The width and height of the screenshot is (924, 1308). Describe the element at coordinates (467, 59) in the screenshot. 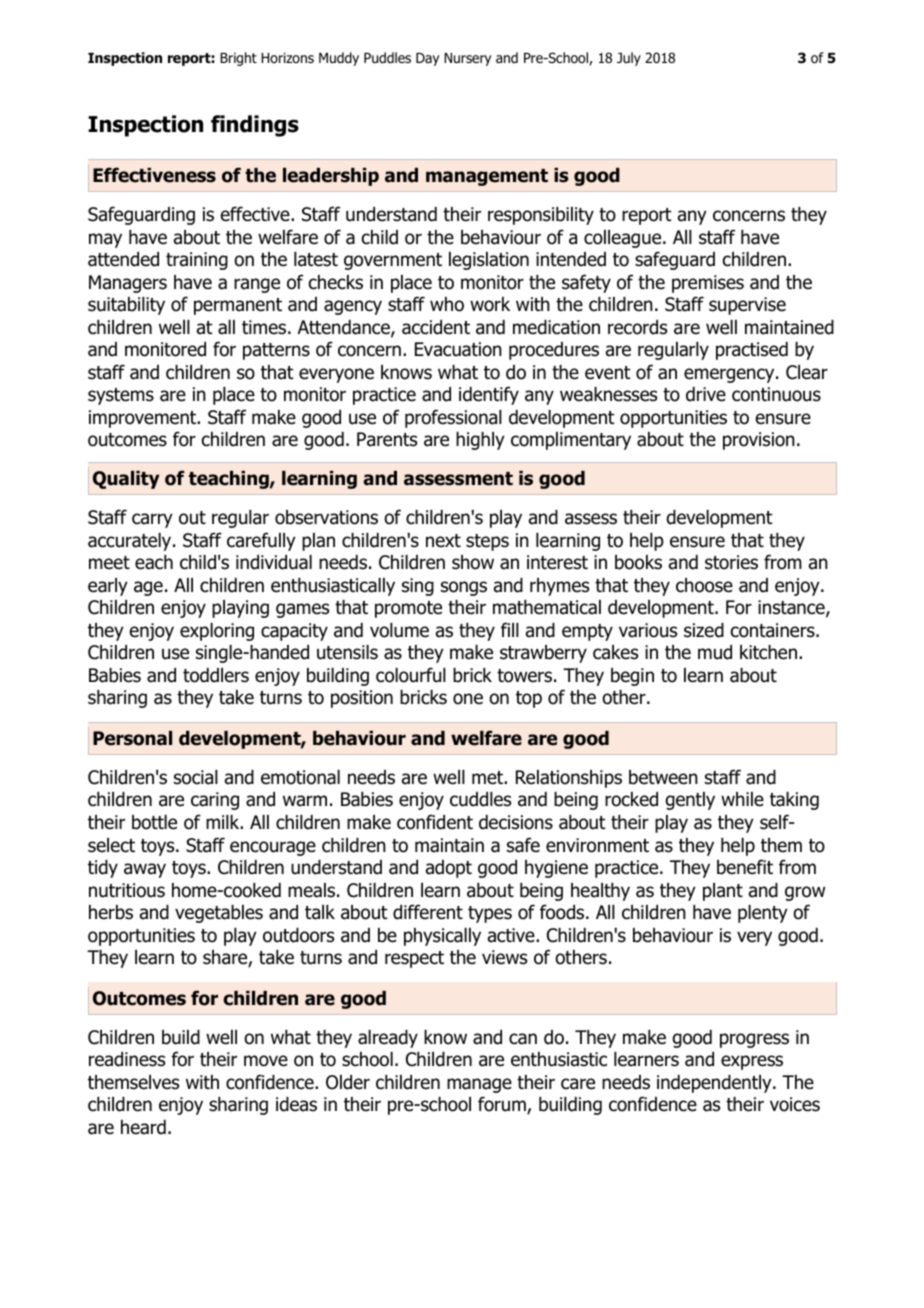

I see `Nursery` at that location.
